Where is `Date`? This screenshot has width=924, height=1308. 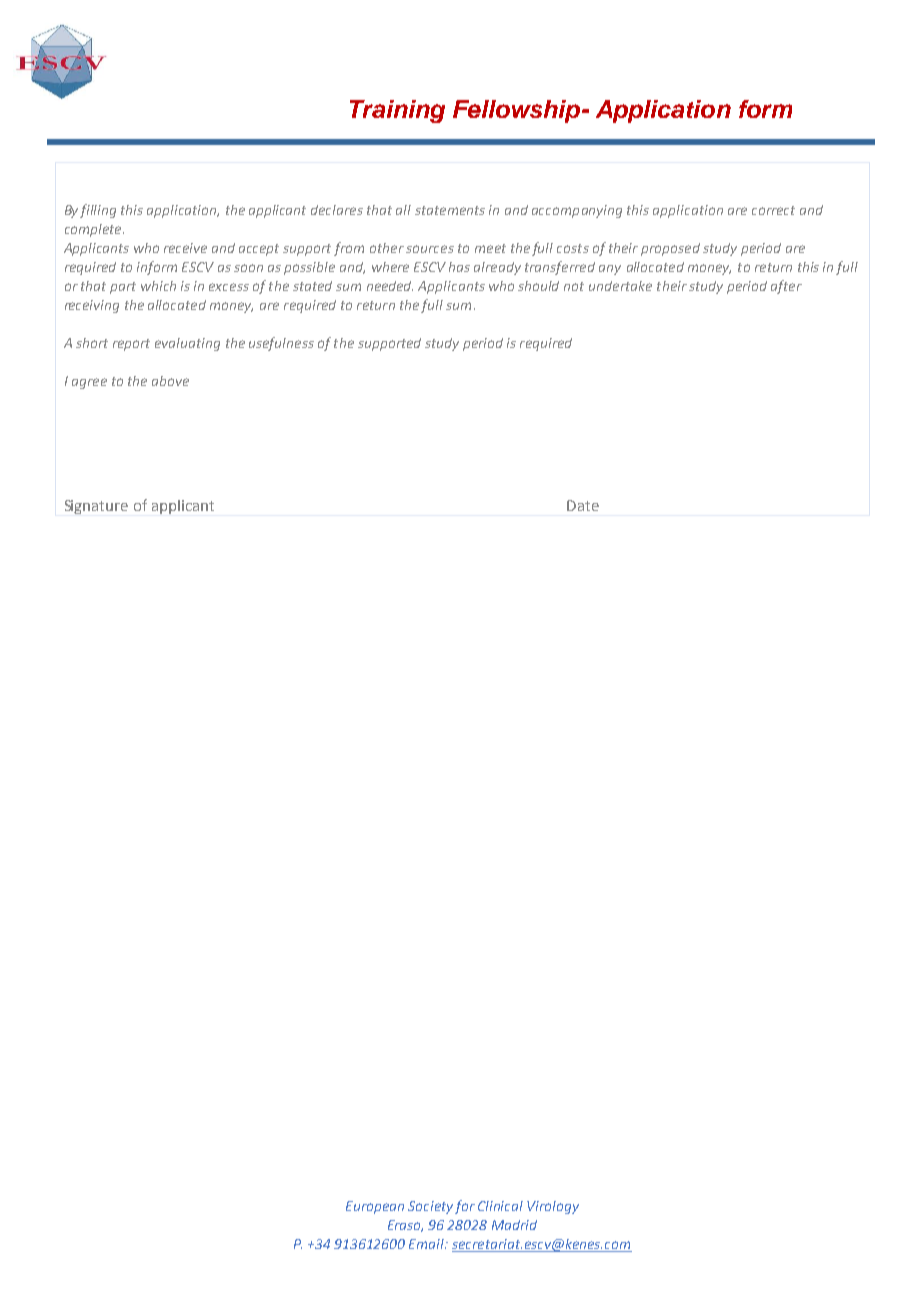
Date is located at coordinates (583, 505).
